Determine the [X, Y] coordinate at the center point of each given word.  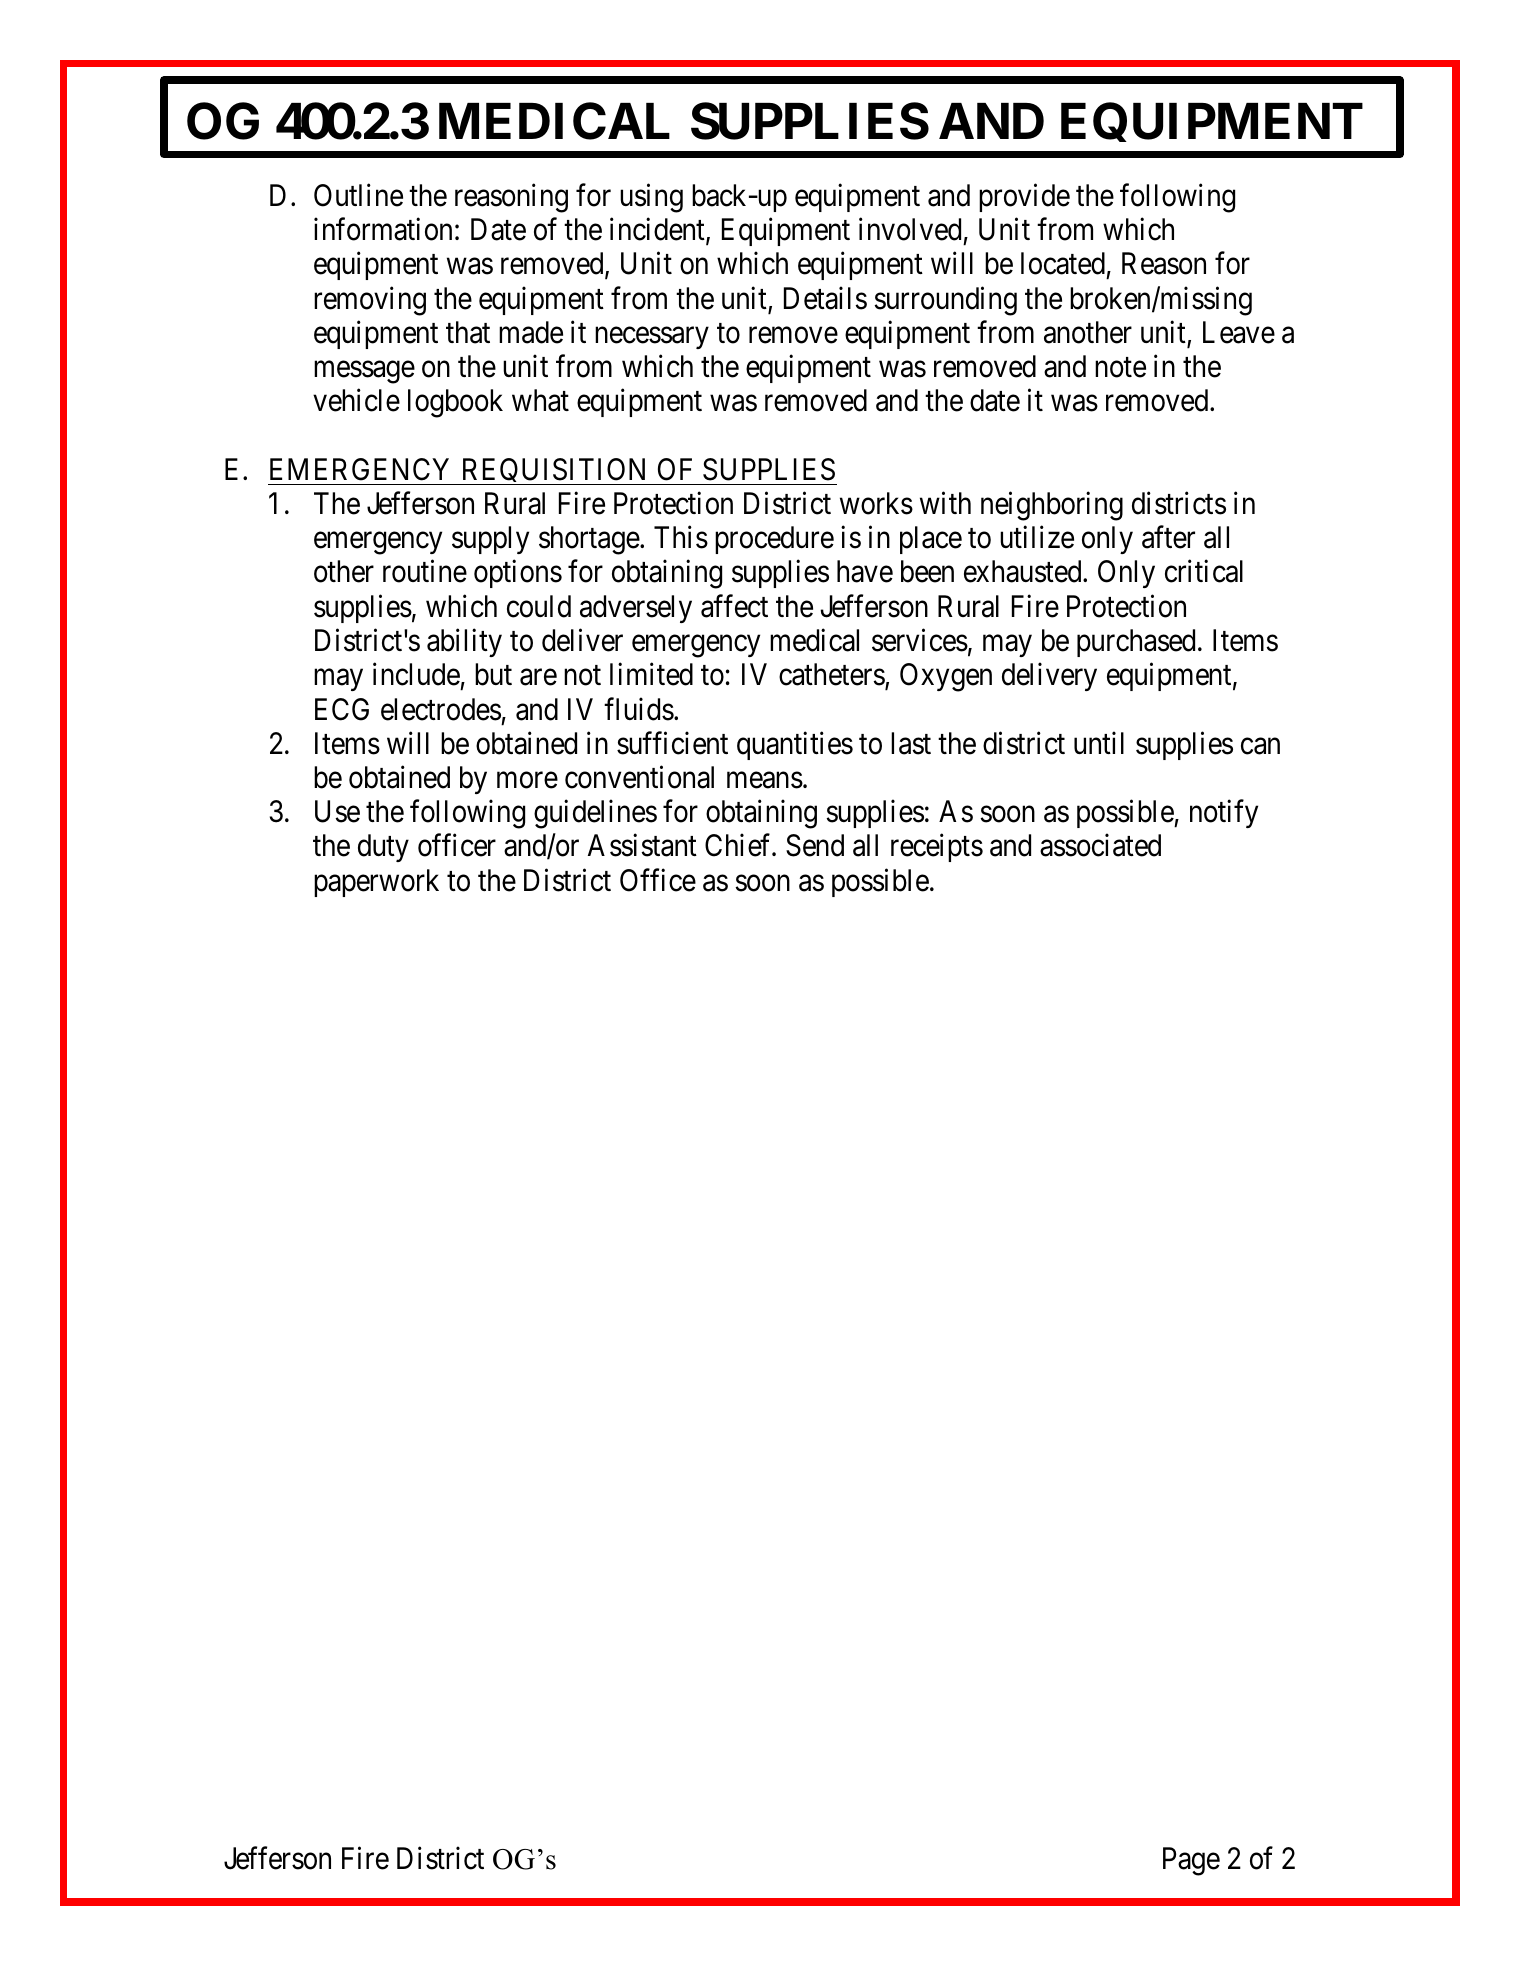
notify [1224, 814]
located [1063, 263]
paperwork [376, 883]
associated [1100, 845]
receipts [937, 848]
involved [910, 229]
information [383, 229]
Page [1191, 1861]
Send [815, 845]
